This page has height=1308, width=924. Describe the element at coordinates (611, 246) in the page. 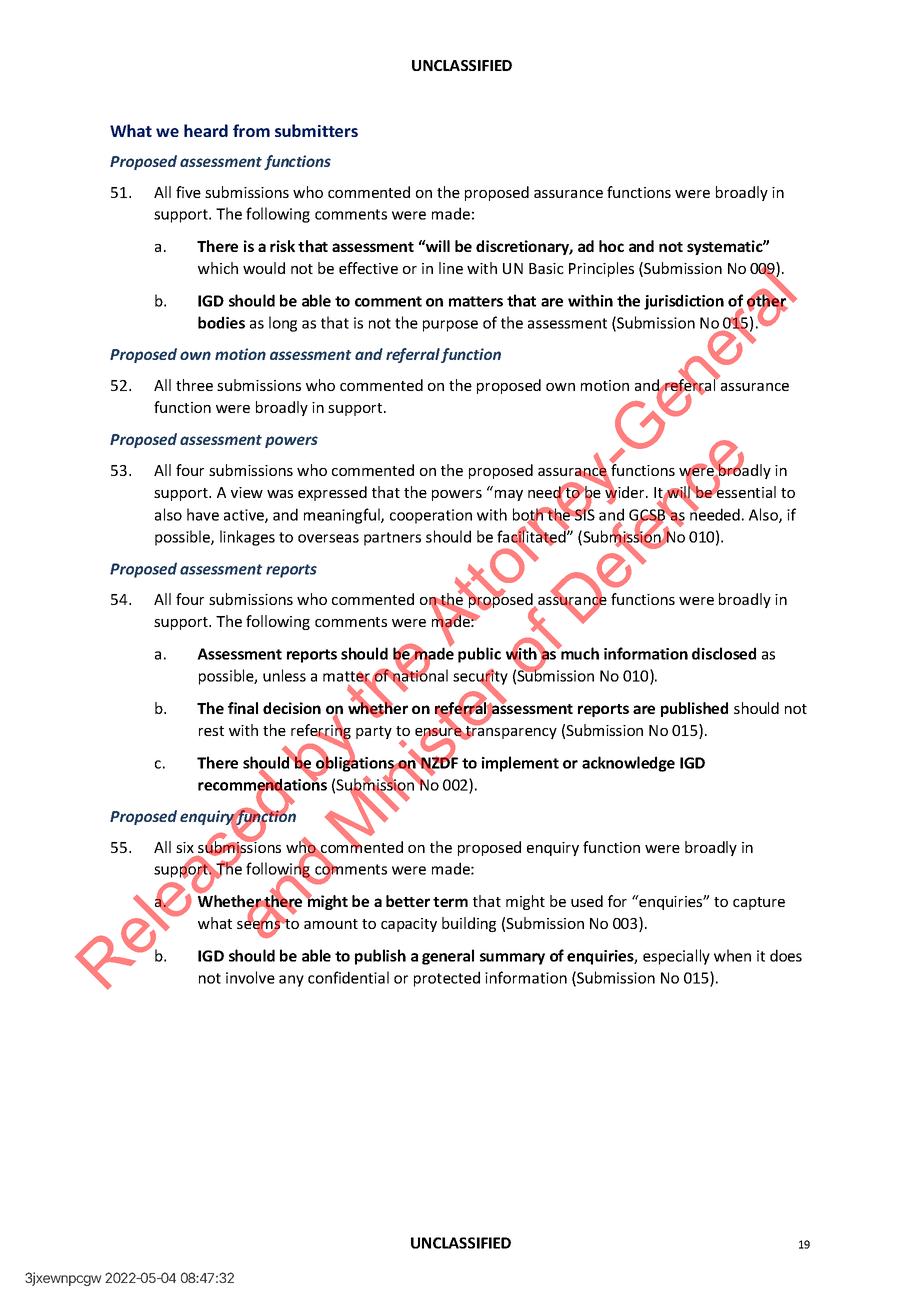

I see `hoc` at that location.
